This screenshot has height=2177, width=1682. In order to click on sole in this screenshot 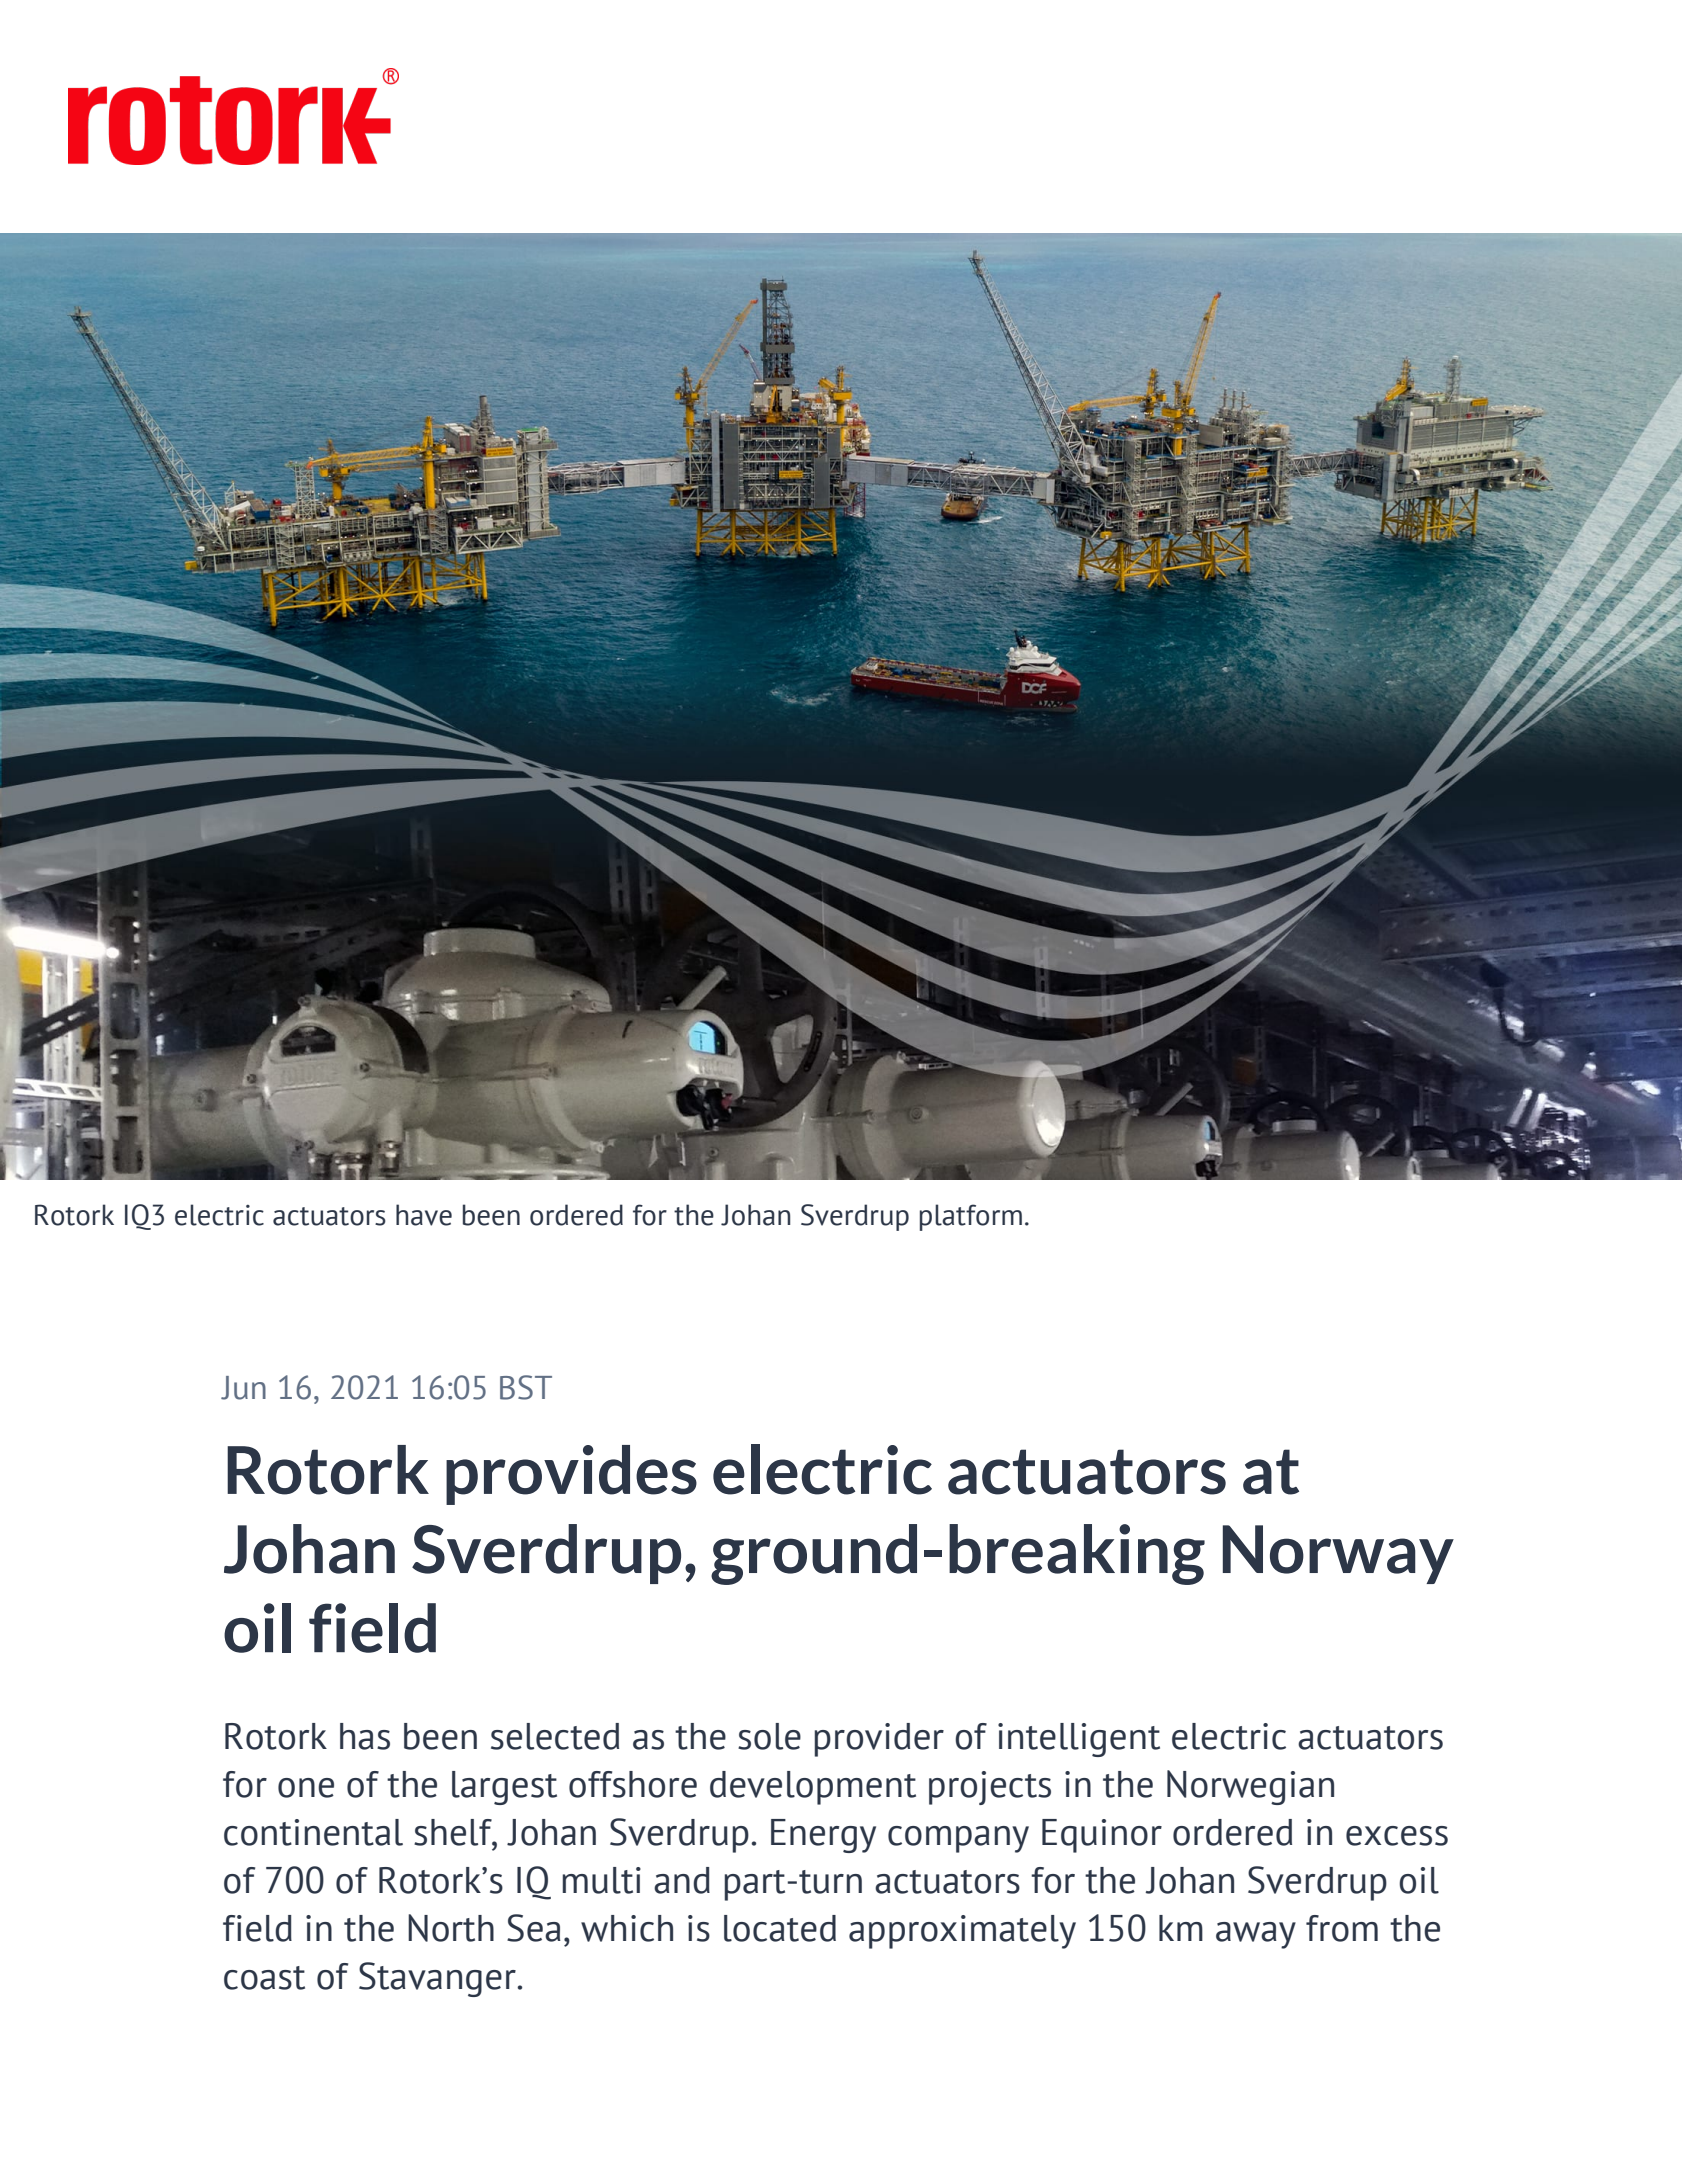, I will do `click(769, 1736)`.
